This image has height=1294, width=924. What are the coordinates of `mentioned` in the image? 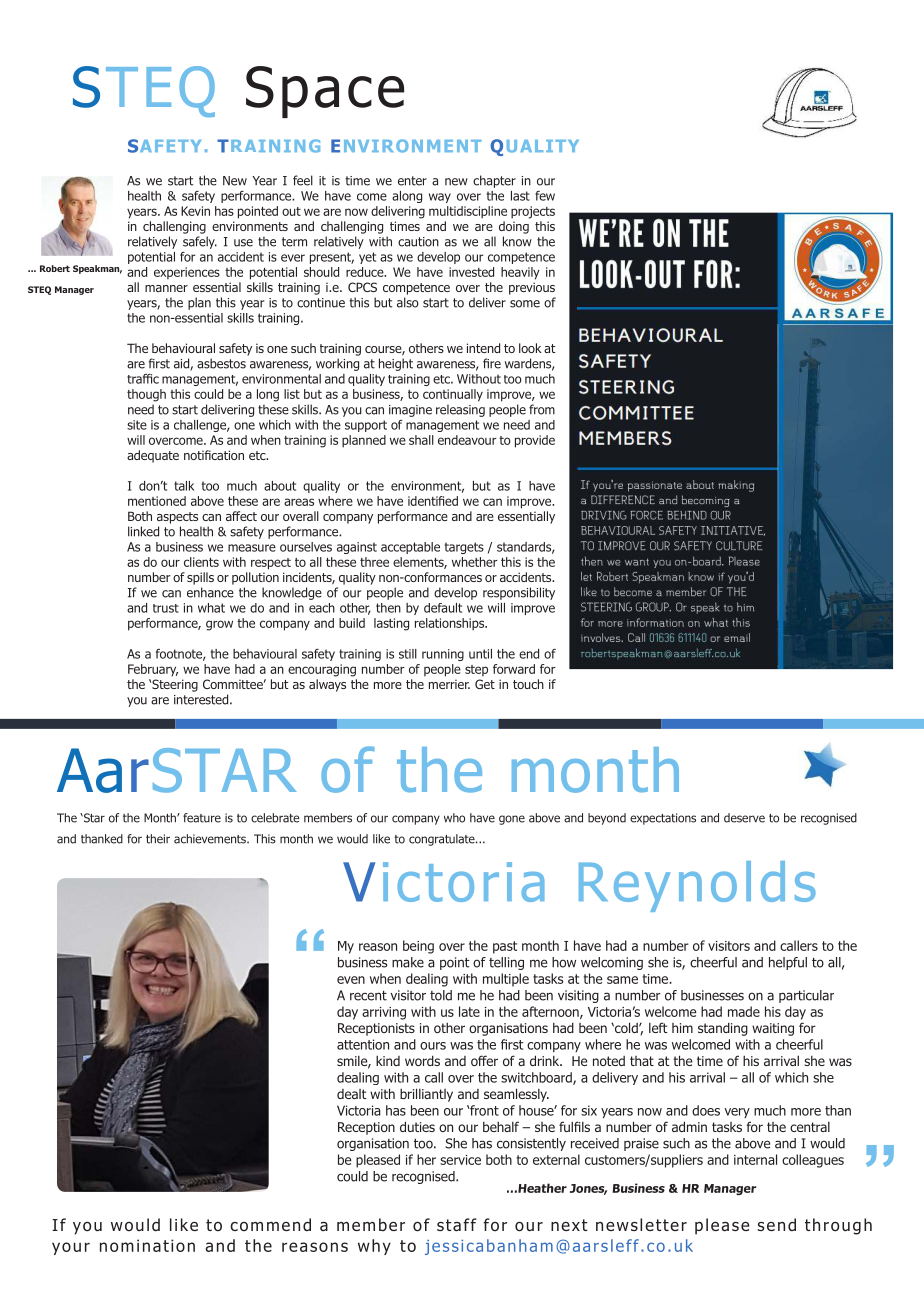 It's located at (157, 501).
